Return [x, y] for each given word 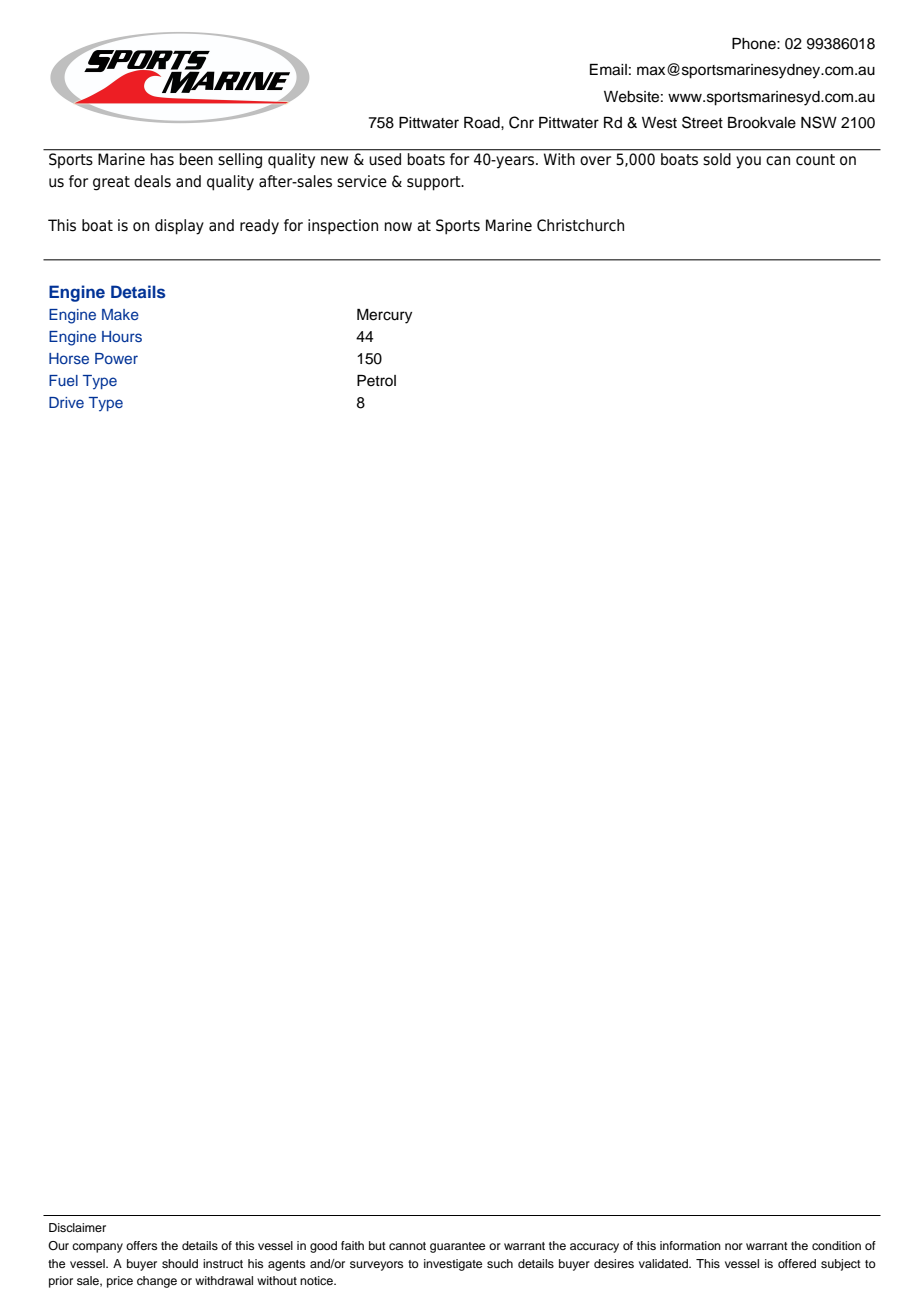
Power [116, 358]
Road [483, 123]
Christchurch [580, 225]
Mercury [384, 316]
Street [702, 122]
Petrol [376, 381]
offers [141, 1245]
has [162, 159]
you [748, 162]
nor [734, 1246]
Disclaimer [77, 1227]
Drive [66, 402]
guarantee [457, 1247]
